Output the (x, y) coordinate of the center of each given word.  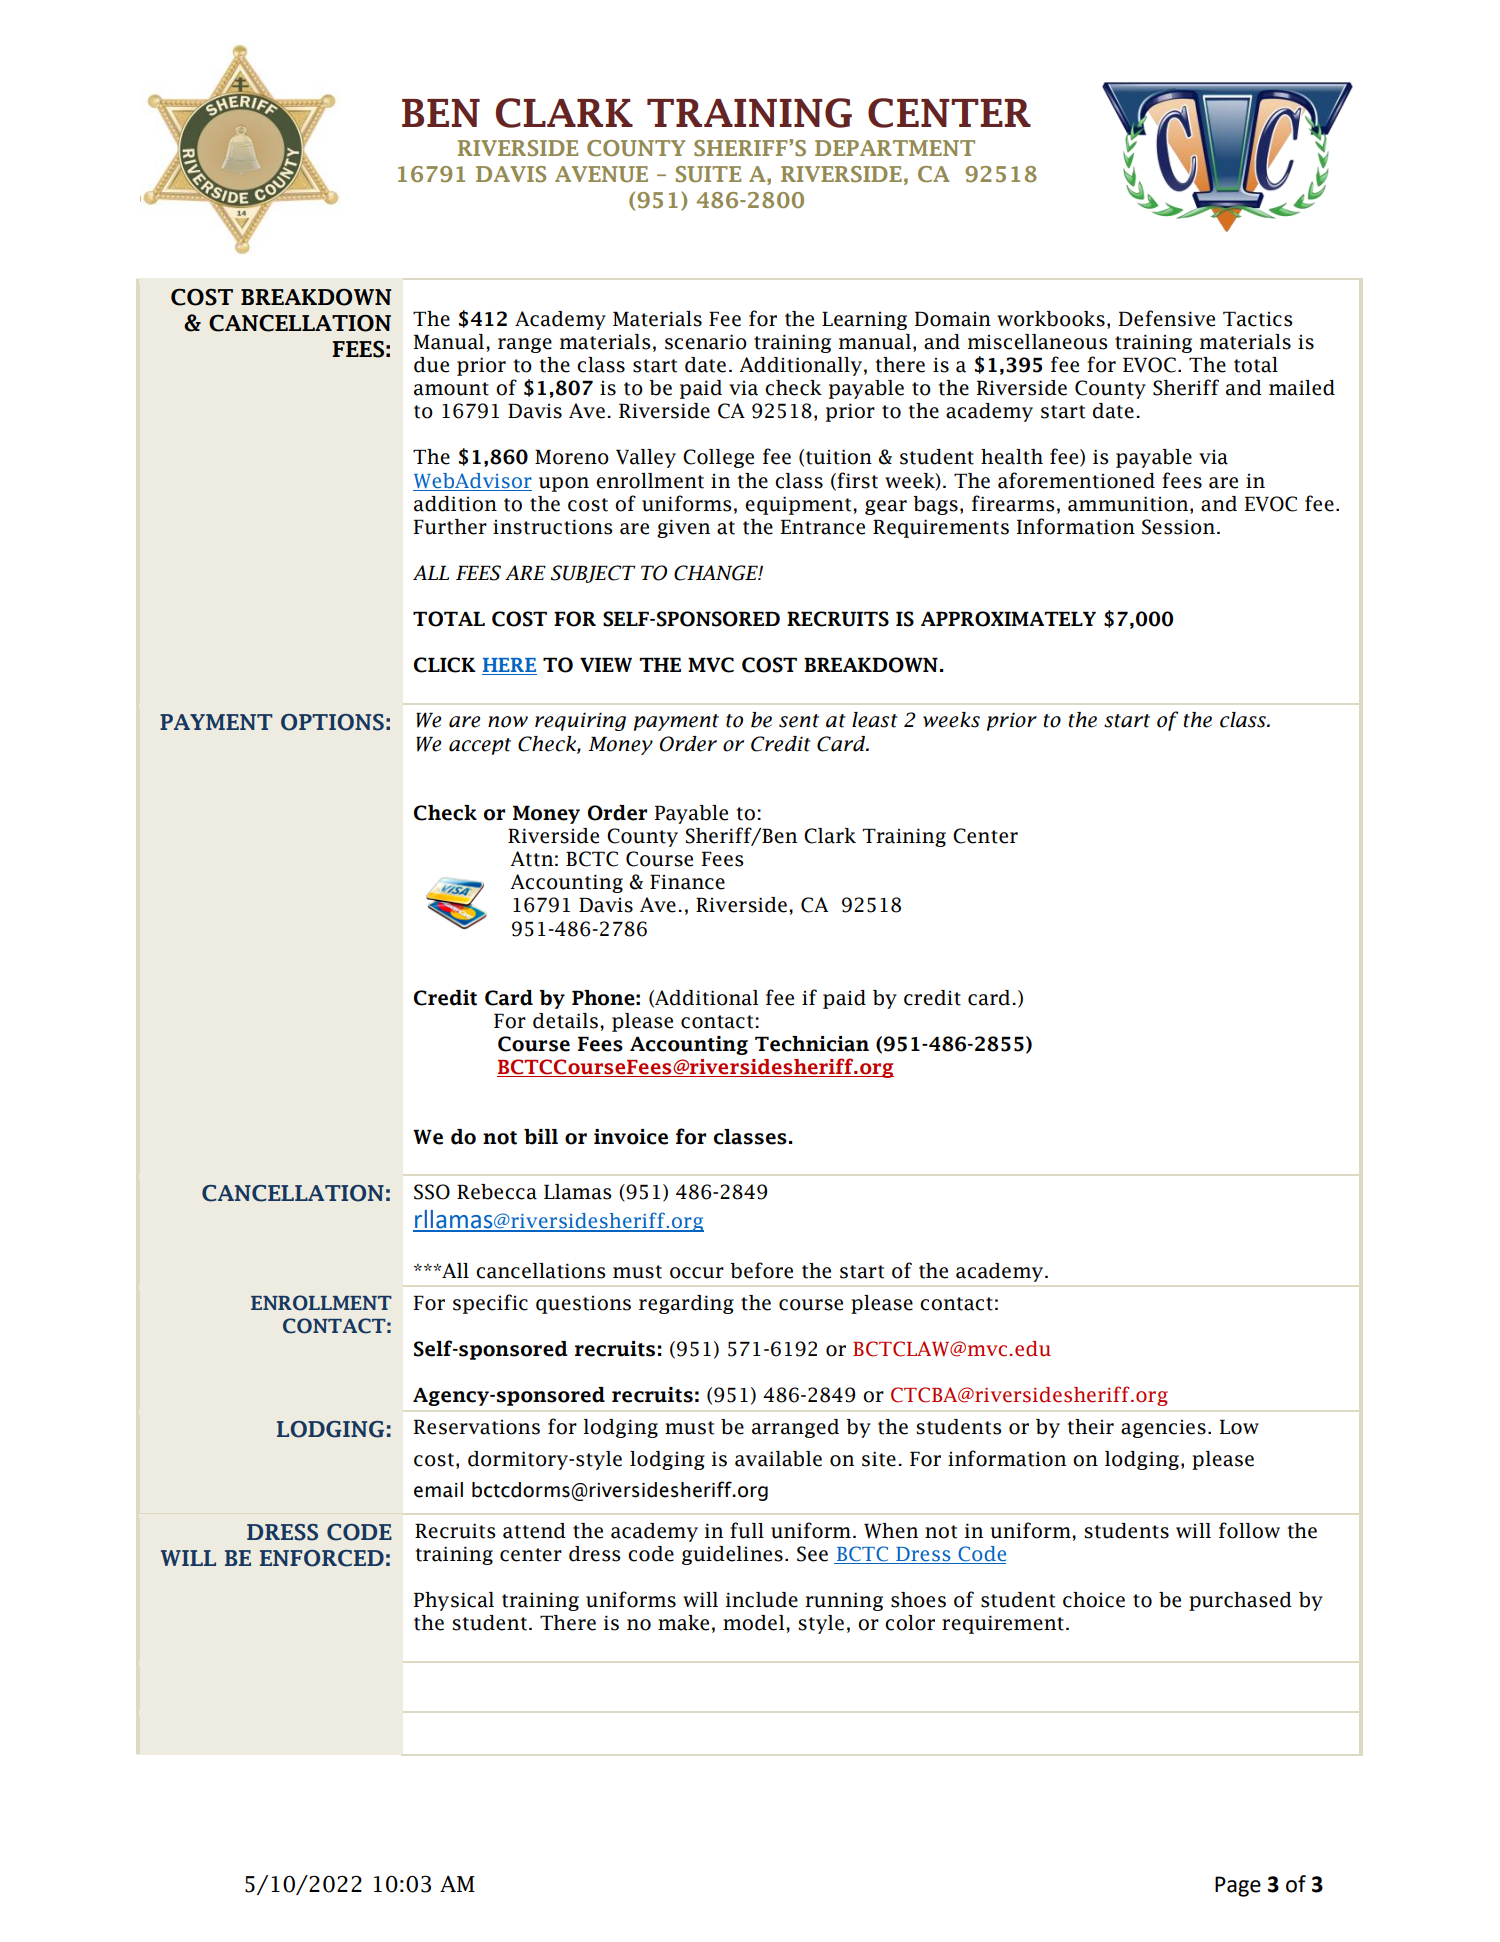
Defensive (1167, 318)
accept (480, 746)
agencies (1163, 1429)
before (761, 1270)
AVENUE (601, 174)
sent (799, 721)
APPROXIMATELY (1008, 619)
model (755, 1623)
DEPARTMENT (895, 148)
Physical (454, 1601)
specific (490, 1304)
